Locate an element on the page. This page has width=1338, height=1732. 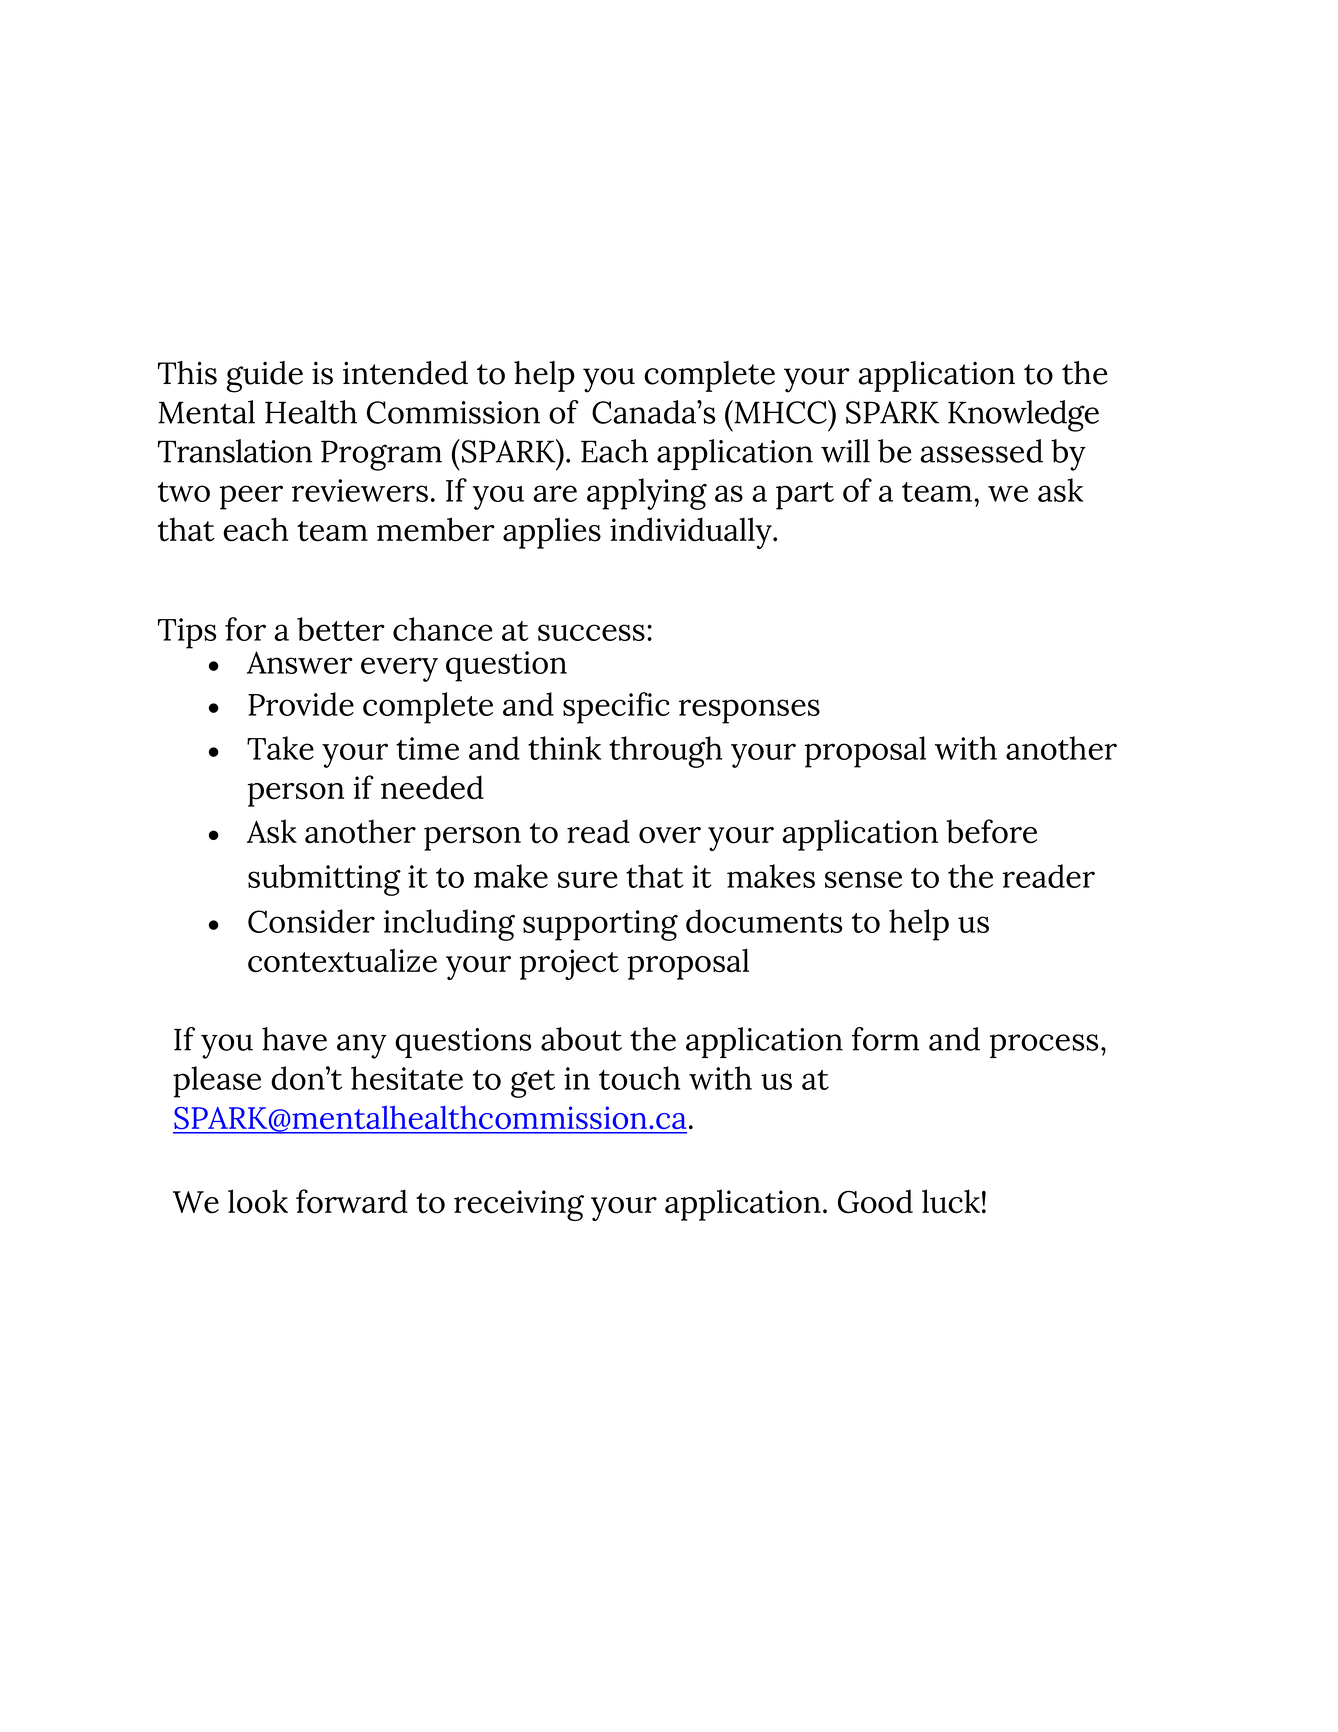
Knowledge is located at coordinates (1023, 416).
